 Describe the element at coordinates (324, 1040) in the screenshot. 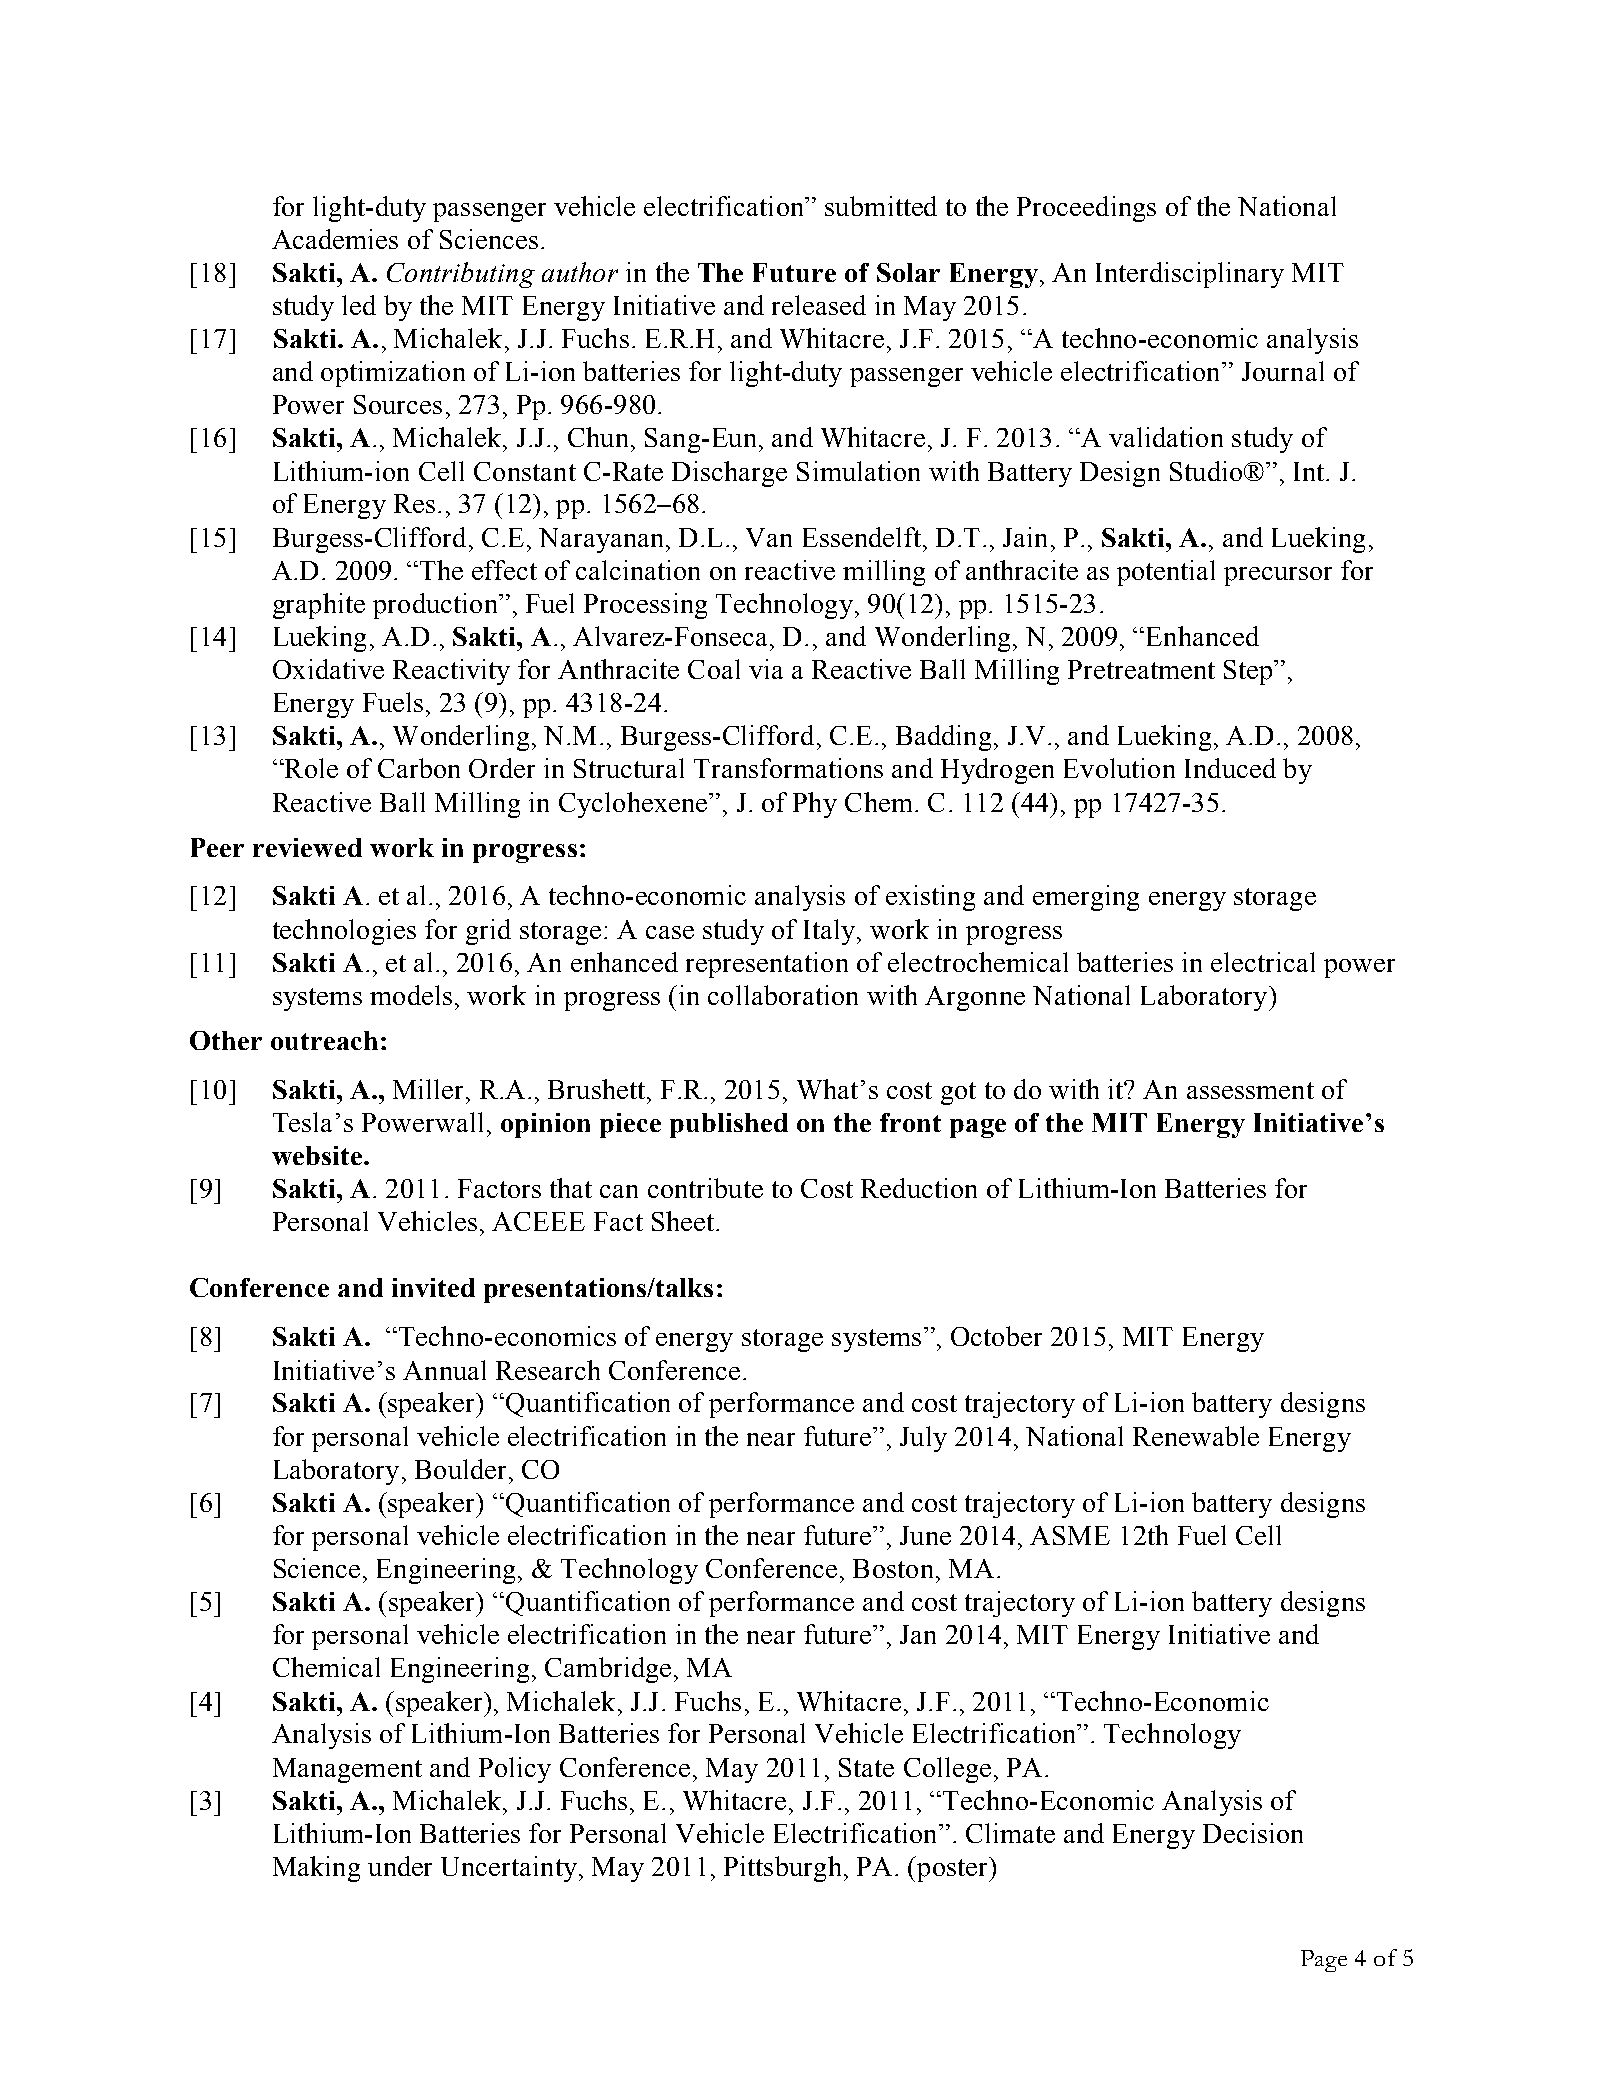

I see `outreach` at that location.
